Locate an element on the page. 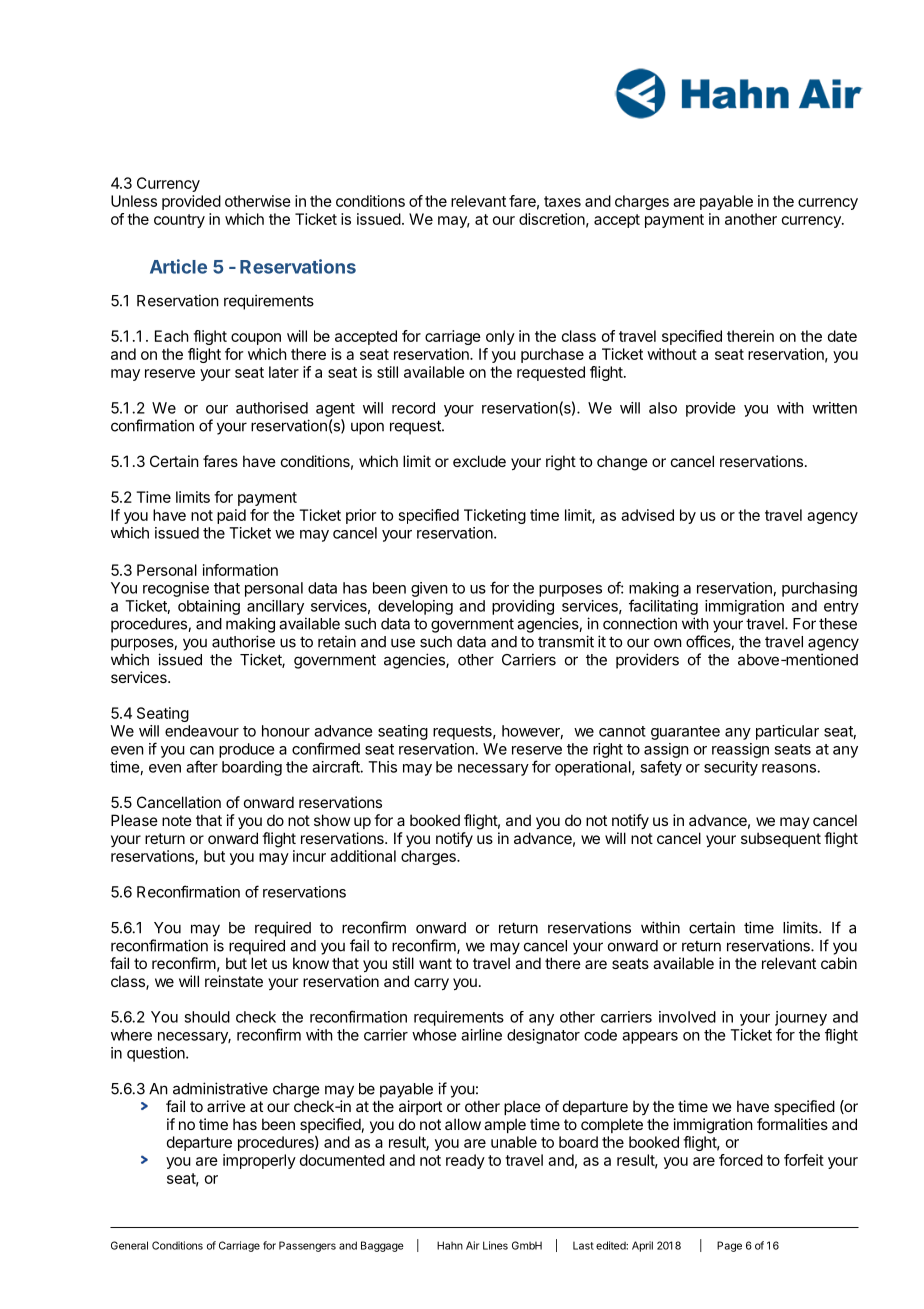 This image has height=1309, width=924. paid is located at coordinates (231, 516).
